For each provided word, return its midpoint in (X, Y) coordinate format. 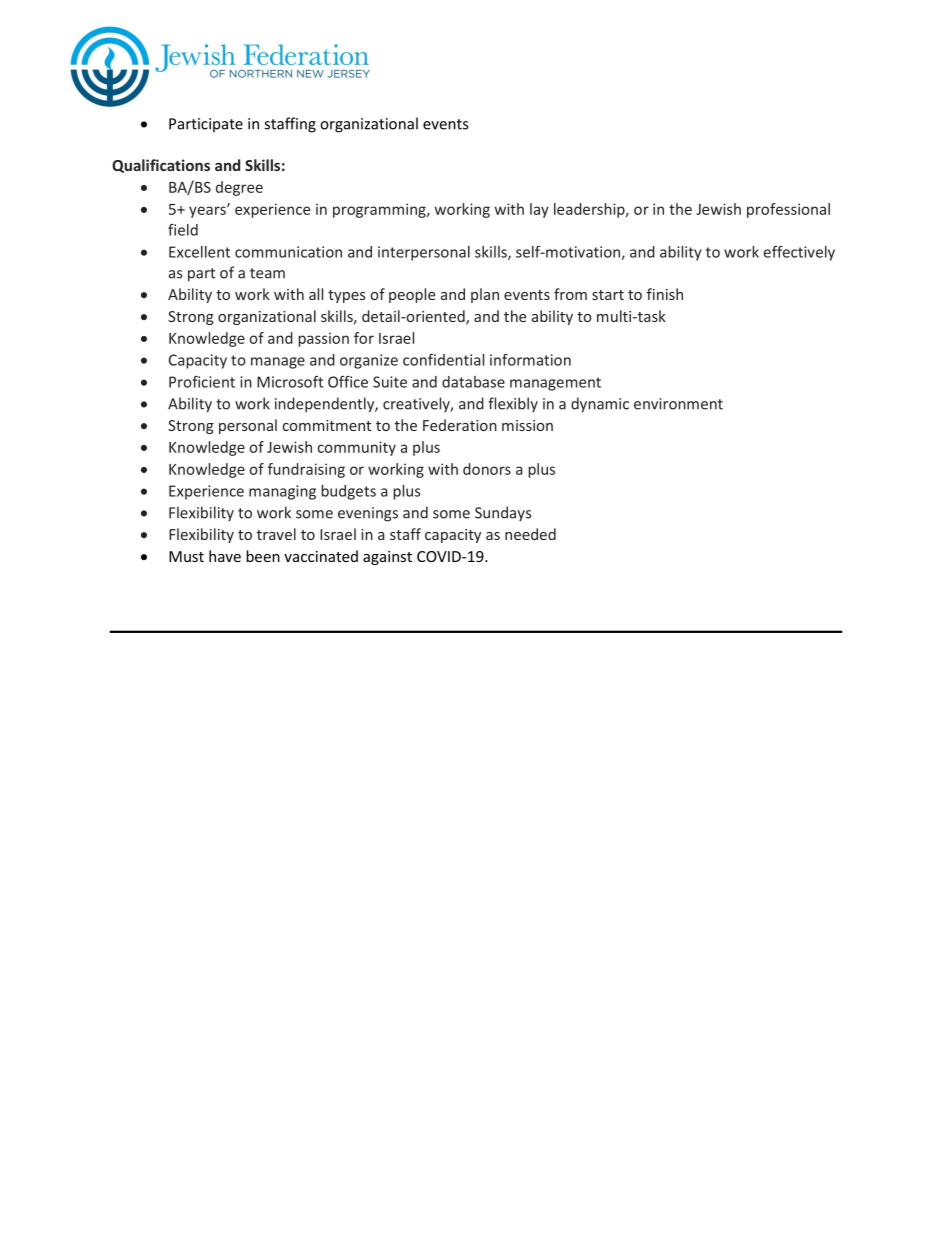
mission (527, 425)
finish (665, 294)
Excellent (199, 252)
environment (678, 404)
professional (788, 210)
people (412, 295)
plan (485, 295)
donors (487, 469)
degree (239, 188)
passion (323, 339)
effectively (799, 253)
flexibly (513, 405)
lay (539, 210)
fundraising (306, 470)
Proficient (202, 382)
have (225, 556)
